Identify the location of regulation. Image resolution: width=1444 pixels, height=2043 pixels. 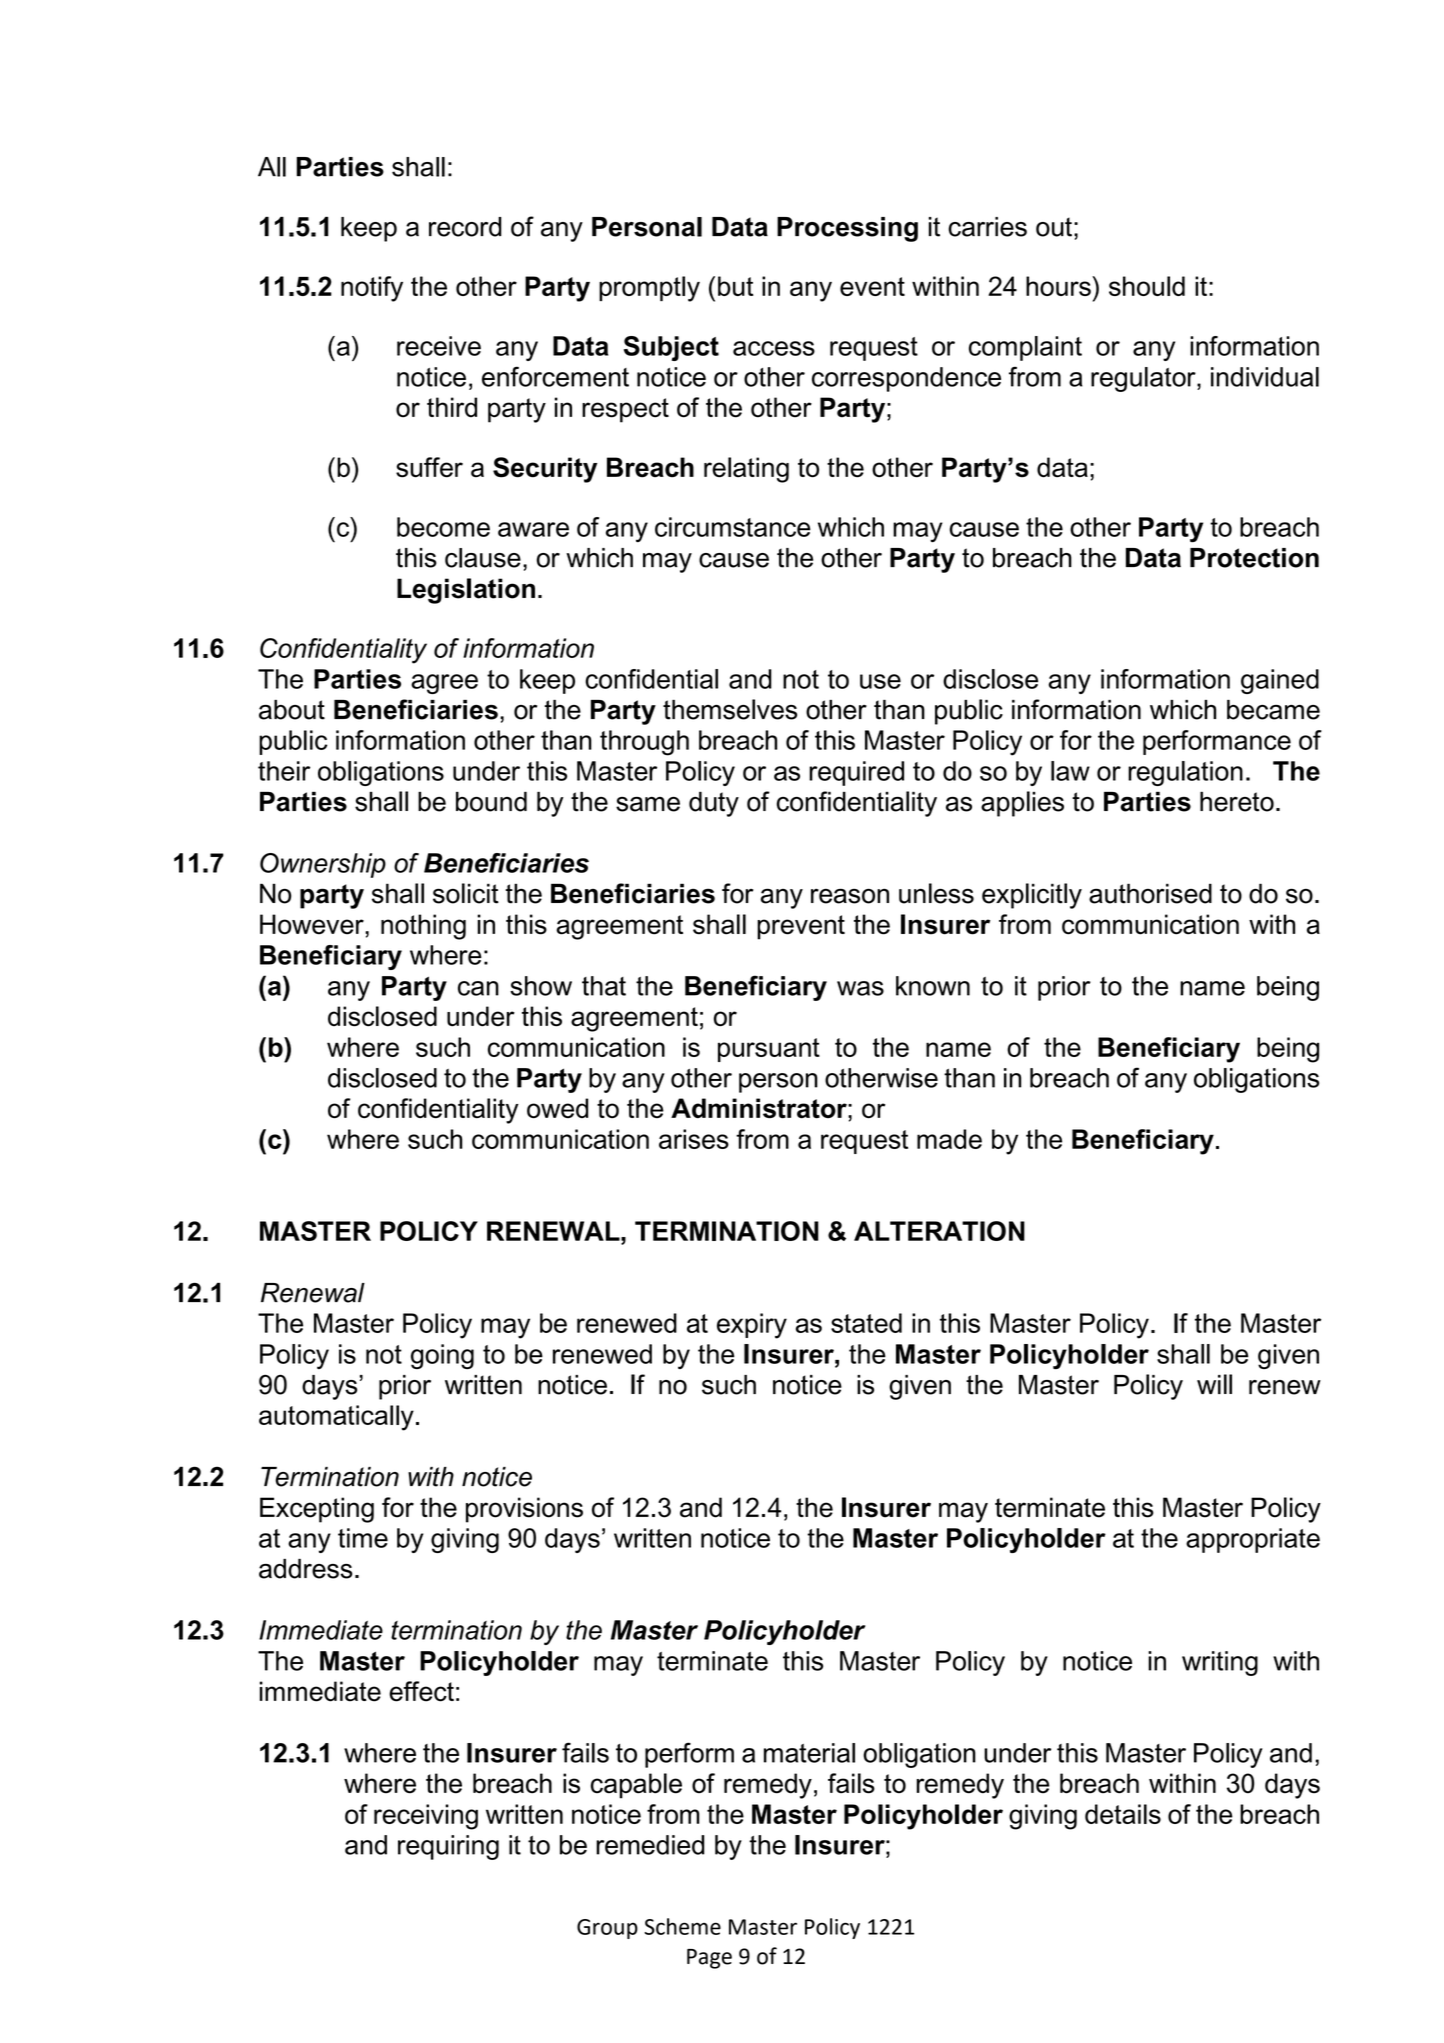
(1185, 773).
